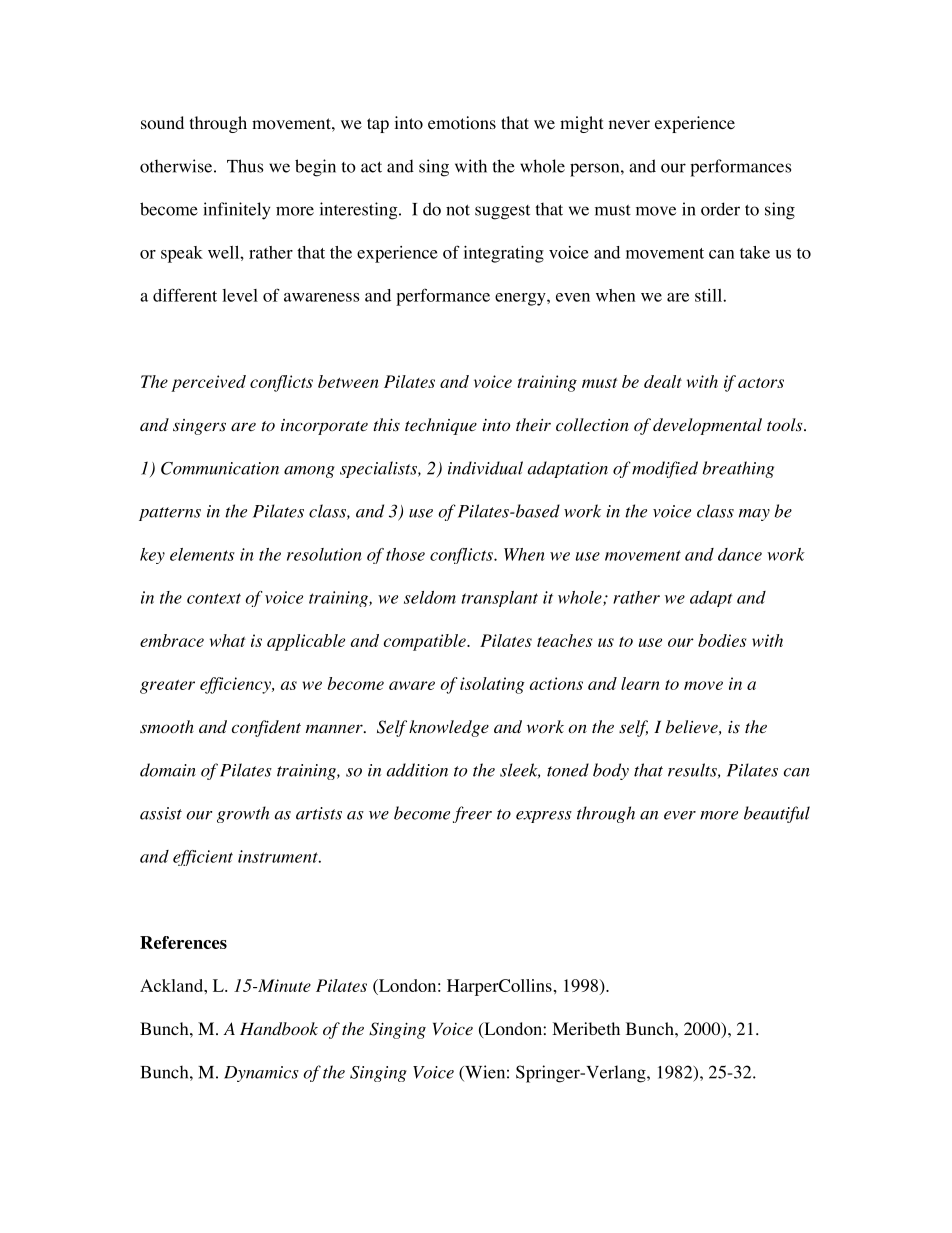 This page has width=952, height=1233. Describe the element at coordinates (472, 814) in the page. I see `freer` at that location.
